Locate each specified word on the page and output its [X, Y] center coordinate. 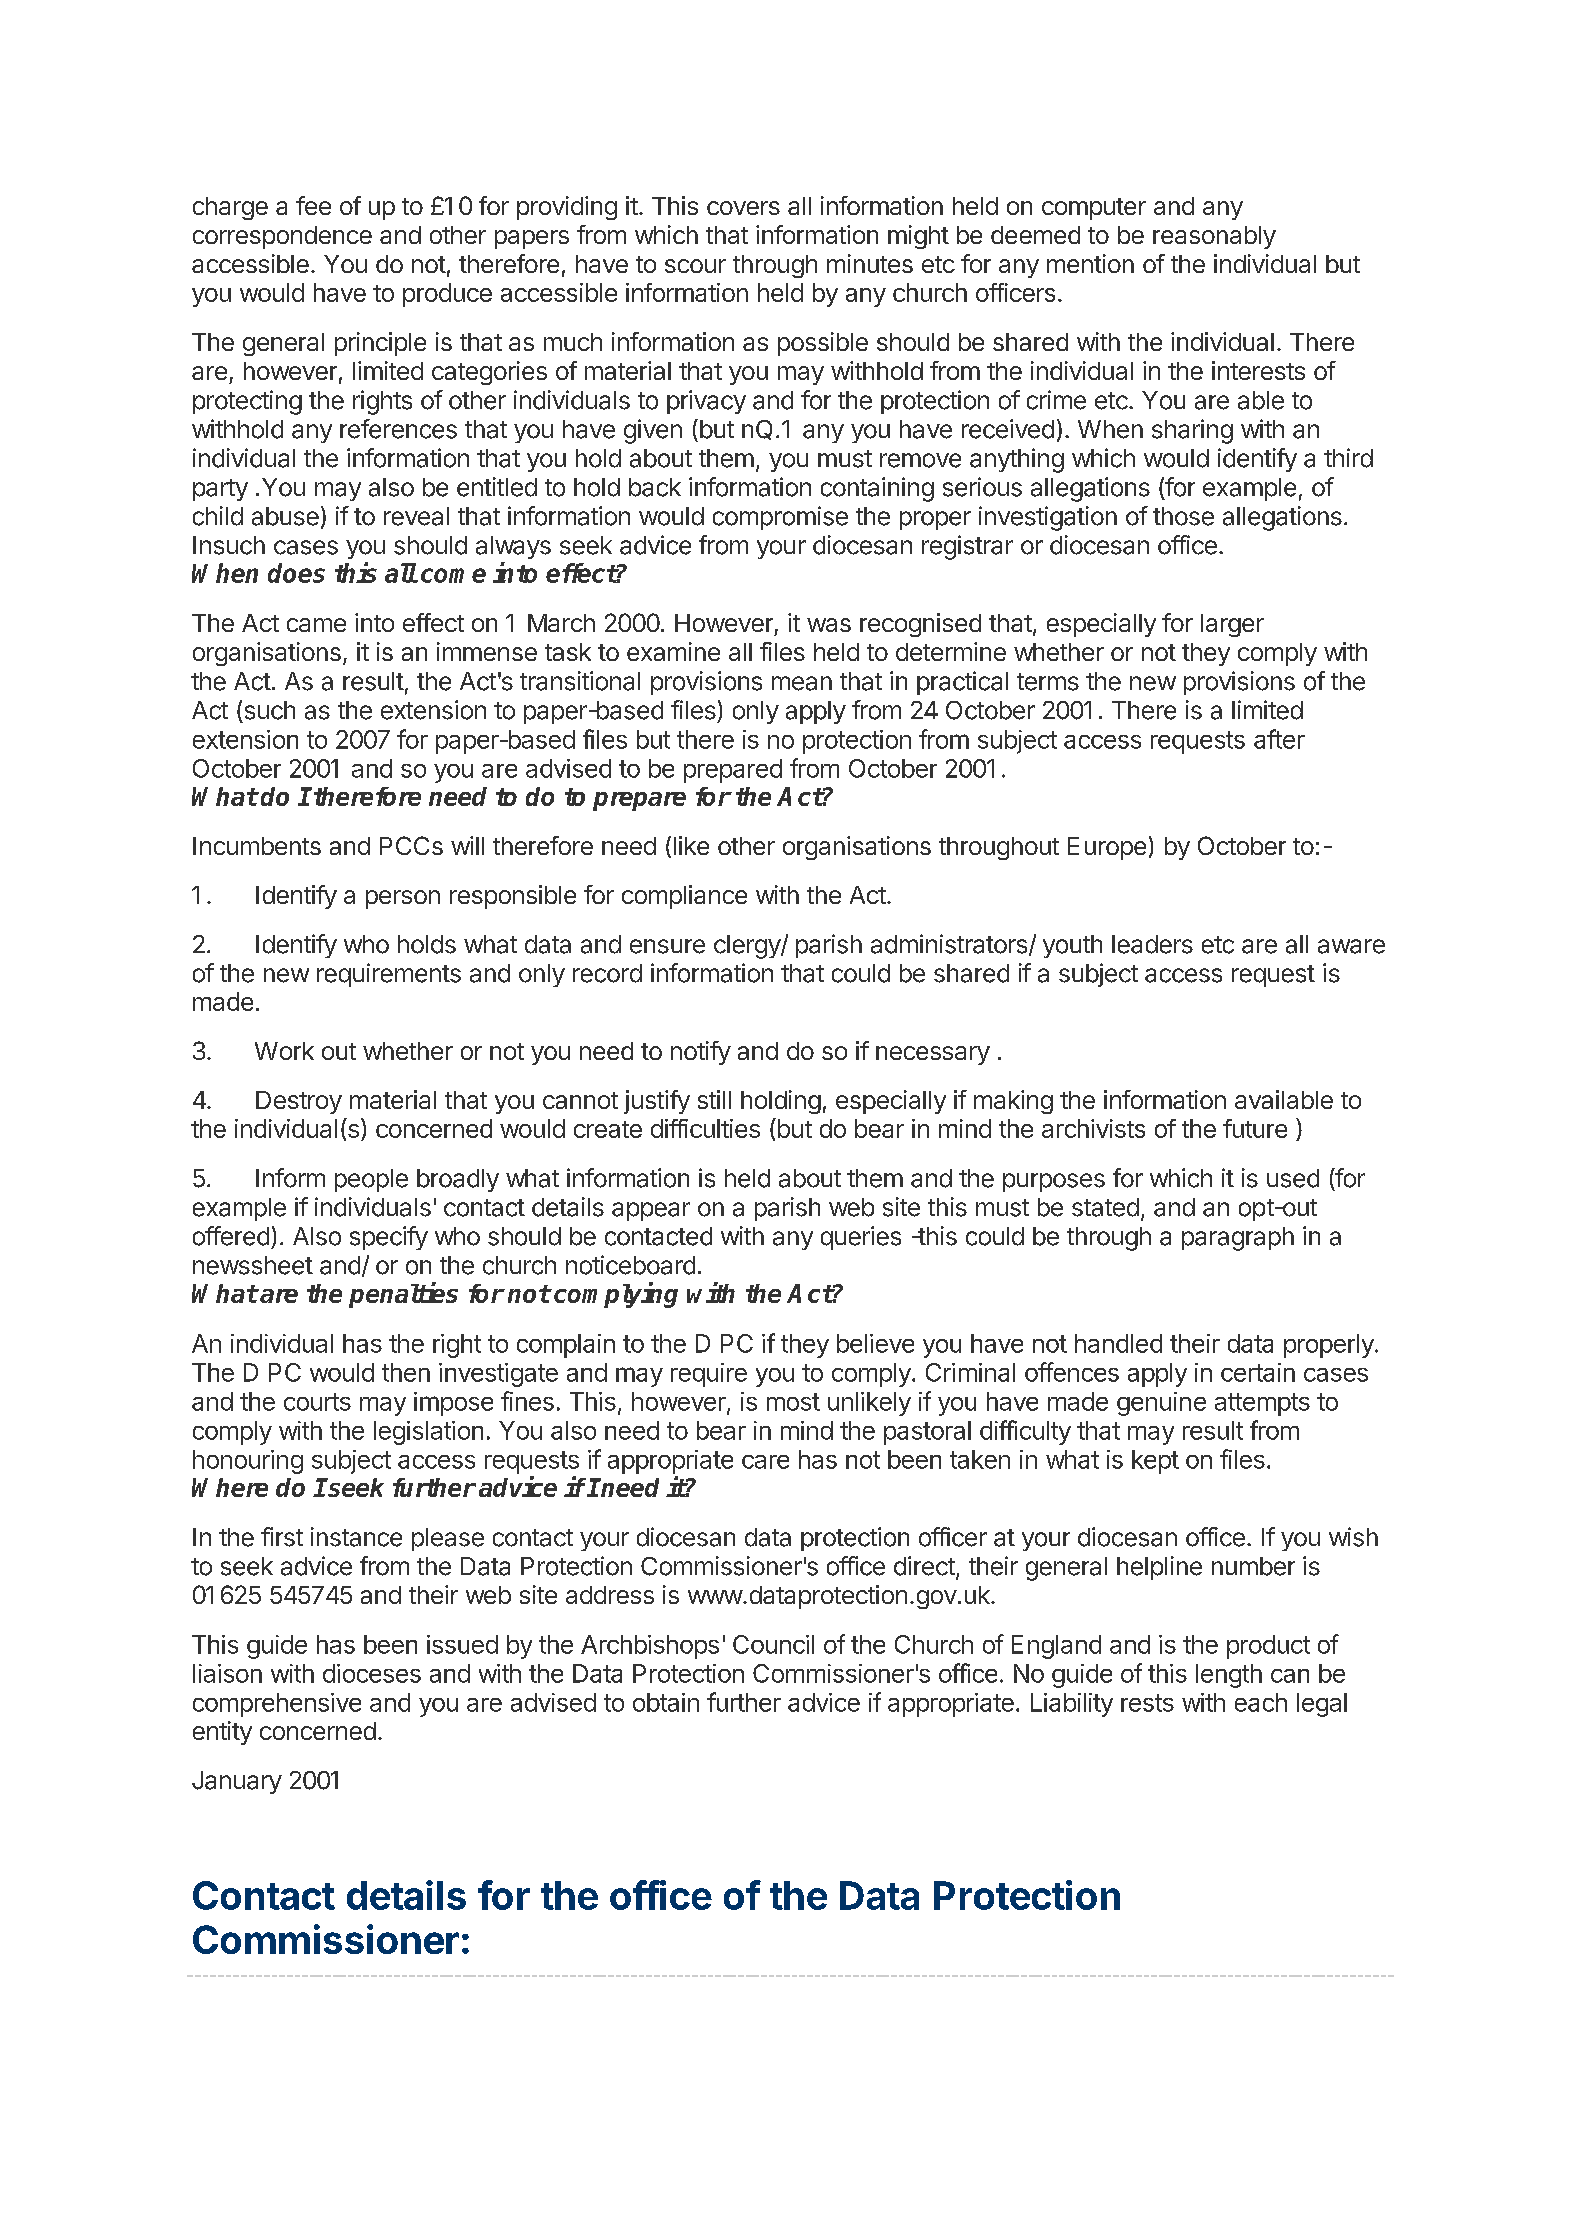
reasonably [1214, 237]
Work [284, 1051]
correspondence [282, 237]
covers [743, 208]
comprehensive [277, 1705]
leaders [1152, 944]
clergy [748, 947]
